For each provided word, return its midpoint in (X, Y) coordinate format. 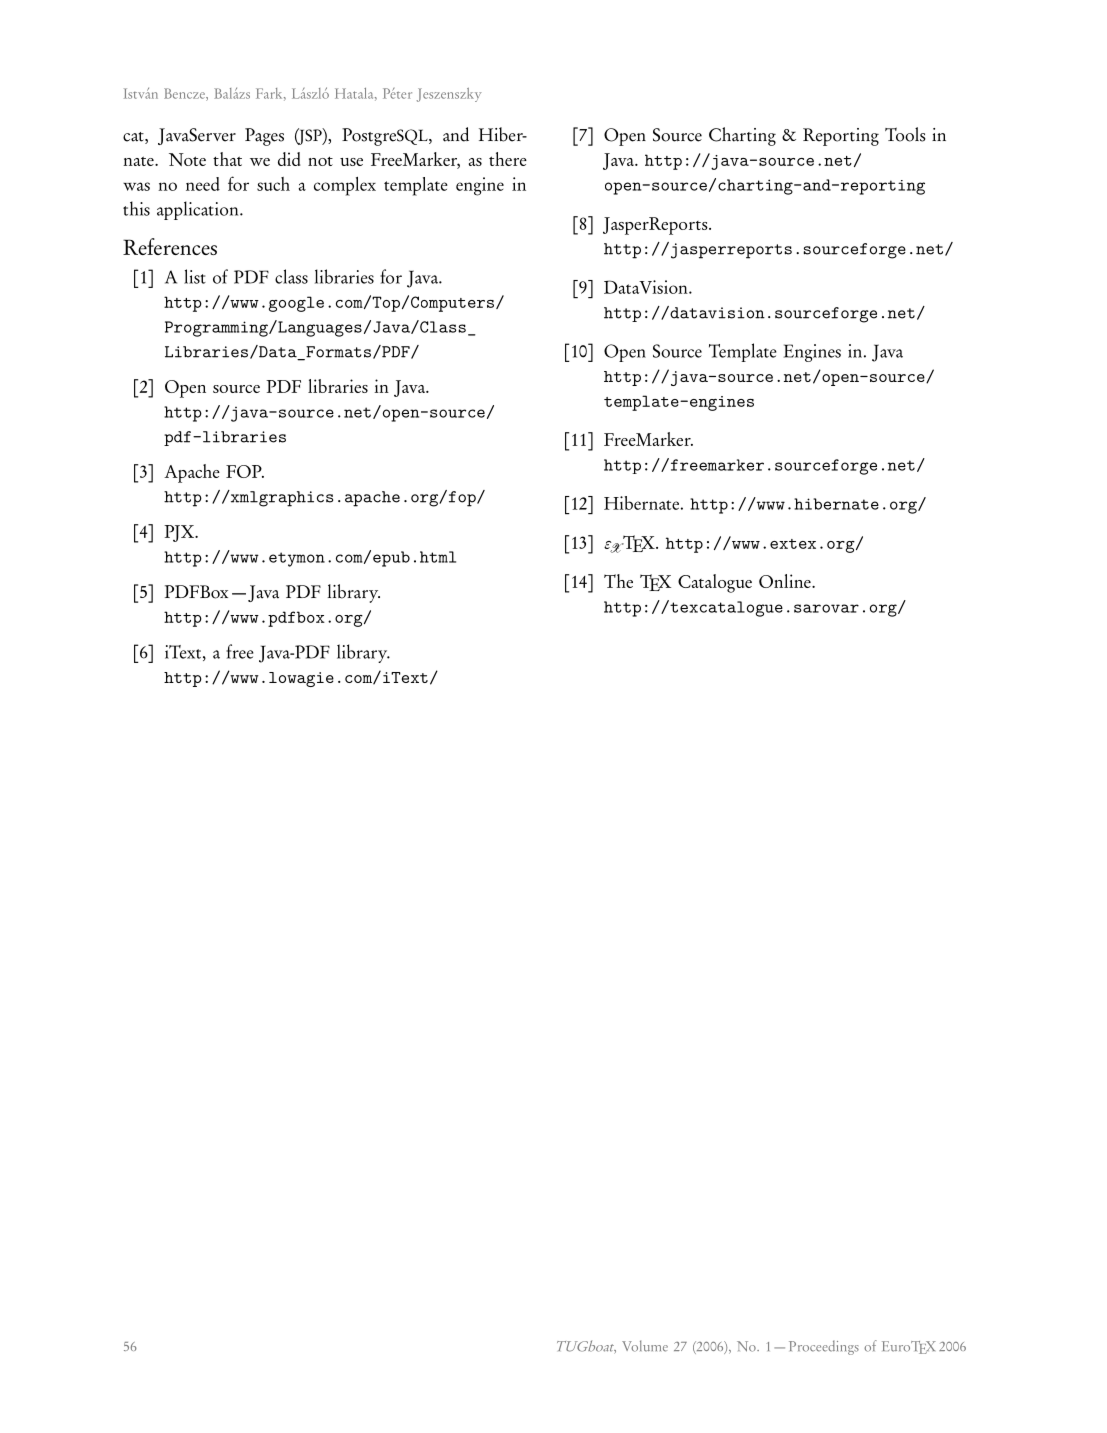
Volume (645, 1346)
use (351, 162)
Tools (905, 134)
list (195, 276)
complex (345, 186)
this (136, 208)
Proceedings (824, 1347)
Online (786, 581)
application (199, 210)
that (227, 159)
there (508, 159)
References (170, 246)
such (273, 184)
